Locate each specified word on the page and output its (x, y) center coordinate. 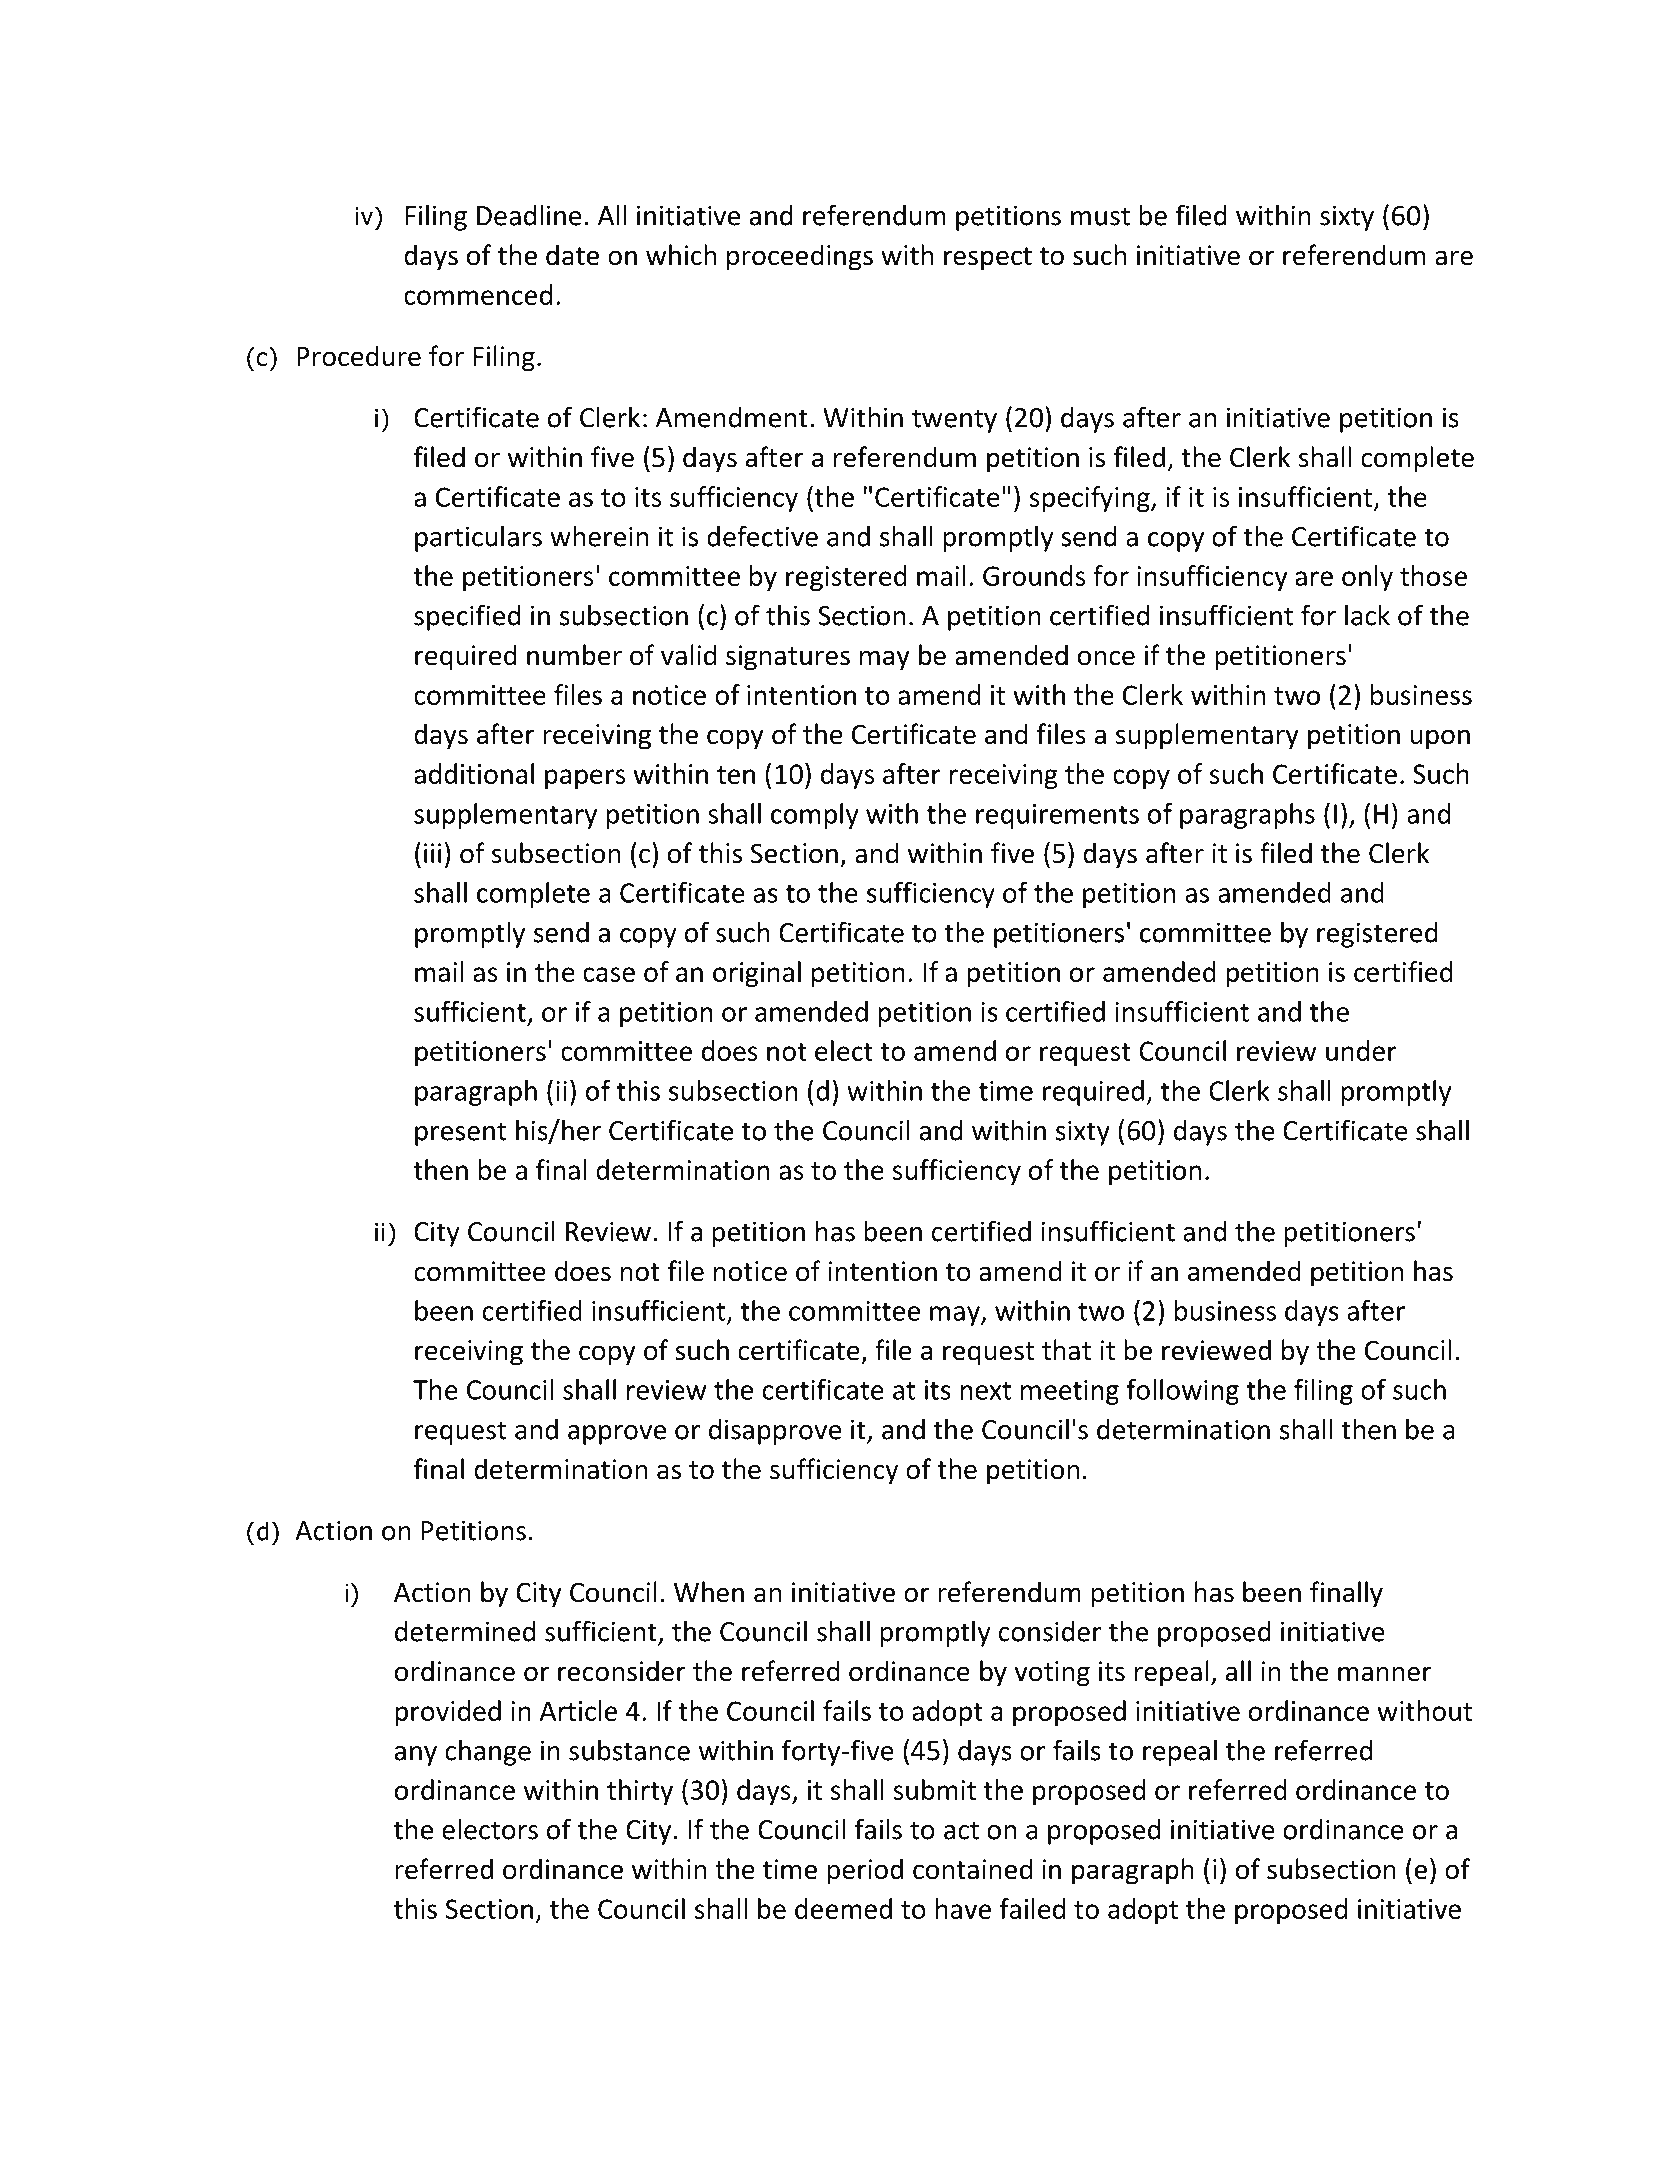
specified (467, 617)
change (488, 1752)
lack (1367, 615)
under (1361, 1050)
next (985, 1391)
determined (465, 1631)
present (460, 1134)
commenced (478, 294)
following (1183, 1392)
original (757, 974)
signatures (788, 658)
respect (988, 259)
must (1100, 216)
